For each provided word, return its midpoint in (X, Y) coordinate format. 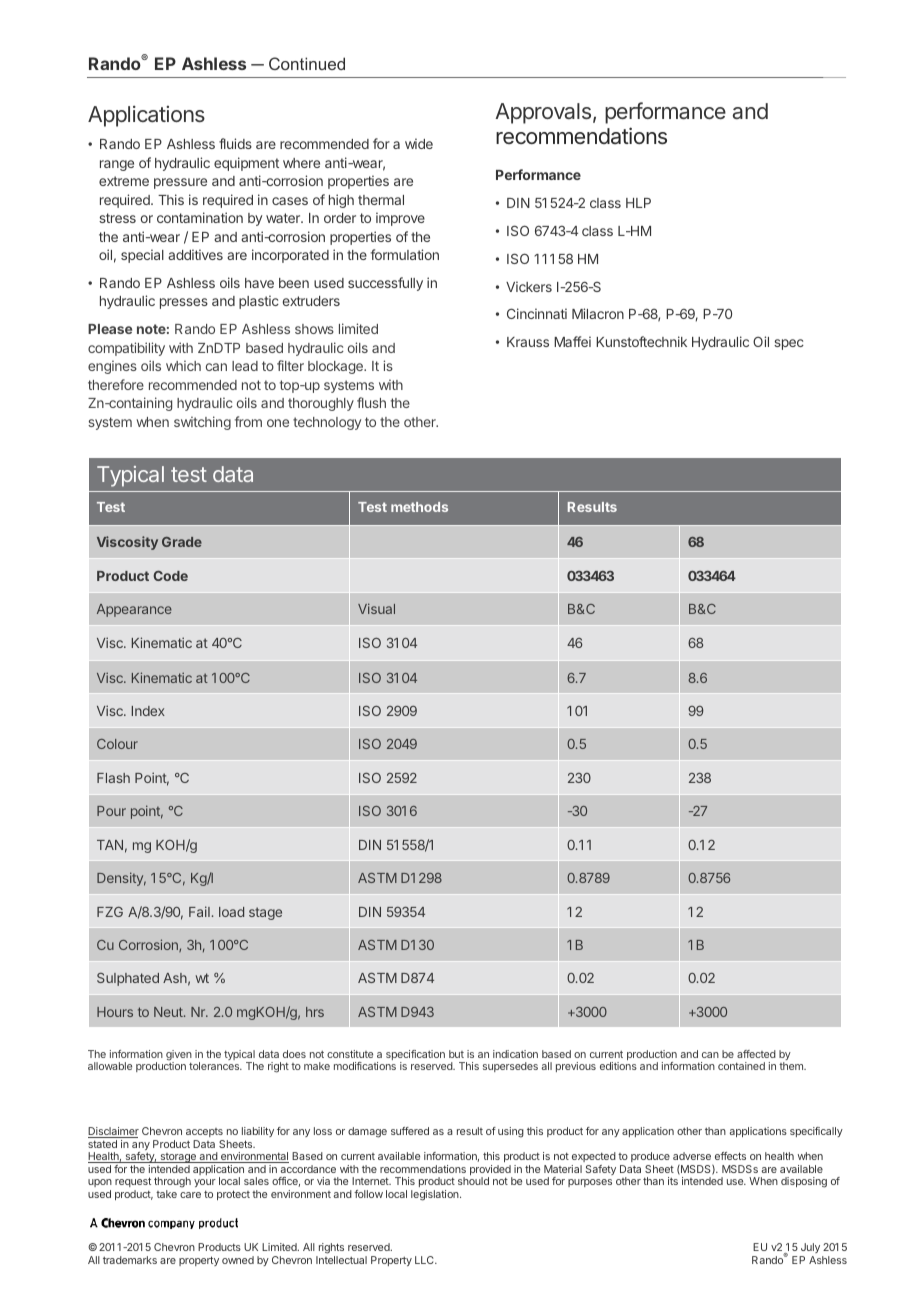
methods (419, 507)
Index (148, 711)
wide (419, 143)
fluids (235, 143)
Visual (376, 608)
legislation (436, 1195)
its (673, 1181)
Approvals (543, 113)
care (190, 1195)
